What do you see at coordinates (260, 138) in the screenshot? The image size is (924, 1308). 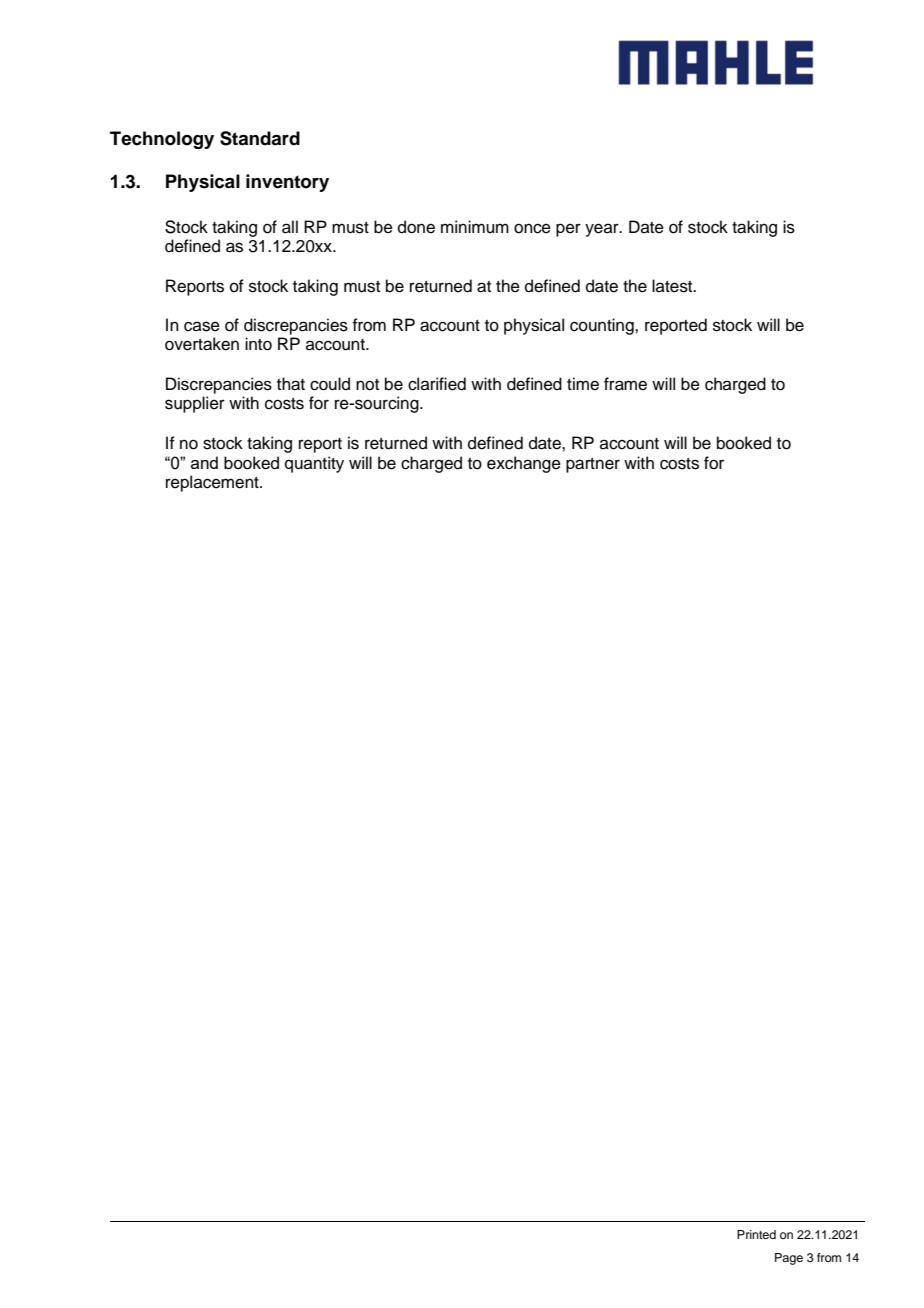 I see `Standard` at bounding box center [260, 138].
